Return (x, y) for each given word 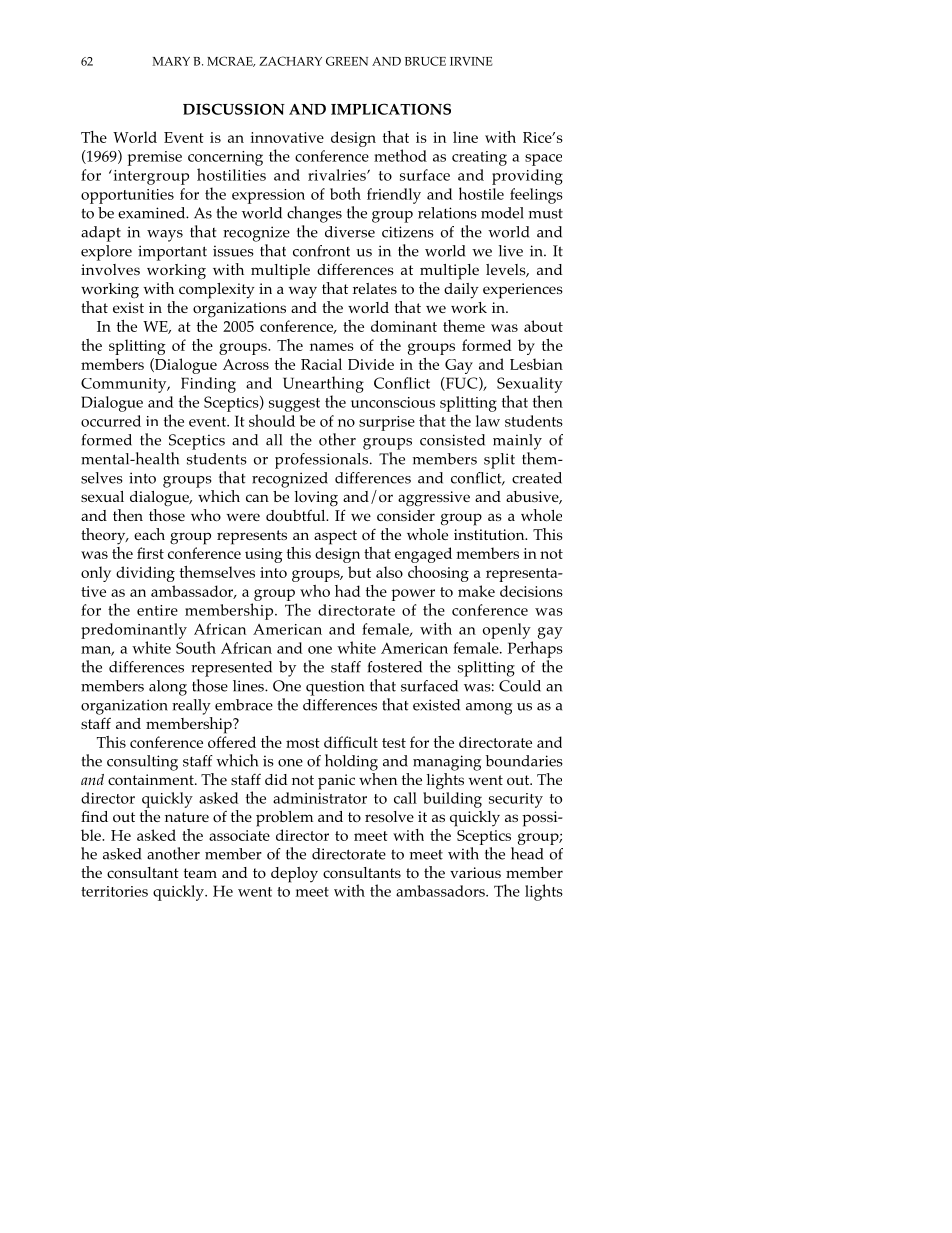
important (172, 253)
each (149, 534)
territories (114, 891)
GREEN (347, 61)
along (168, 688)
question (335, 688)
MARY (171, 61)
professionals (321, 461)
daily (461, 291)
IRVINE (471, 61)
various (475, 872)
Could (520, 686)
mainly (517, 442)
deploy (294, 875)
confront (321, 251)
